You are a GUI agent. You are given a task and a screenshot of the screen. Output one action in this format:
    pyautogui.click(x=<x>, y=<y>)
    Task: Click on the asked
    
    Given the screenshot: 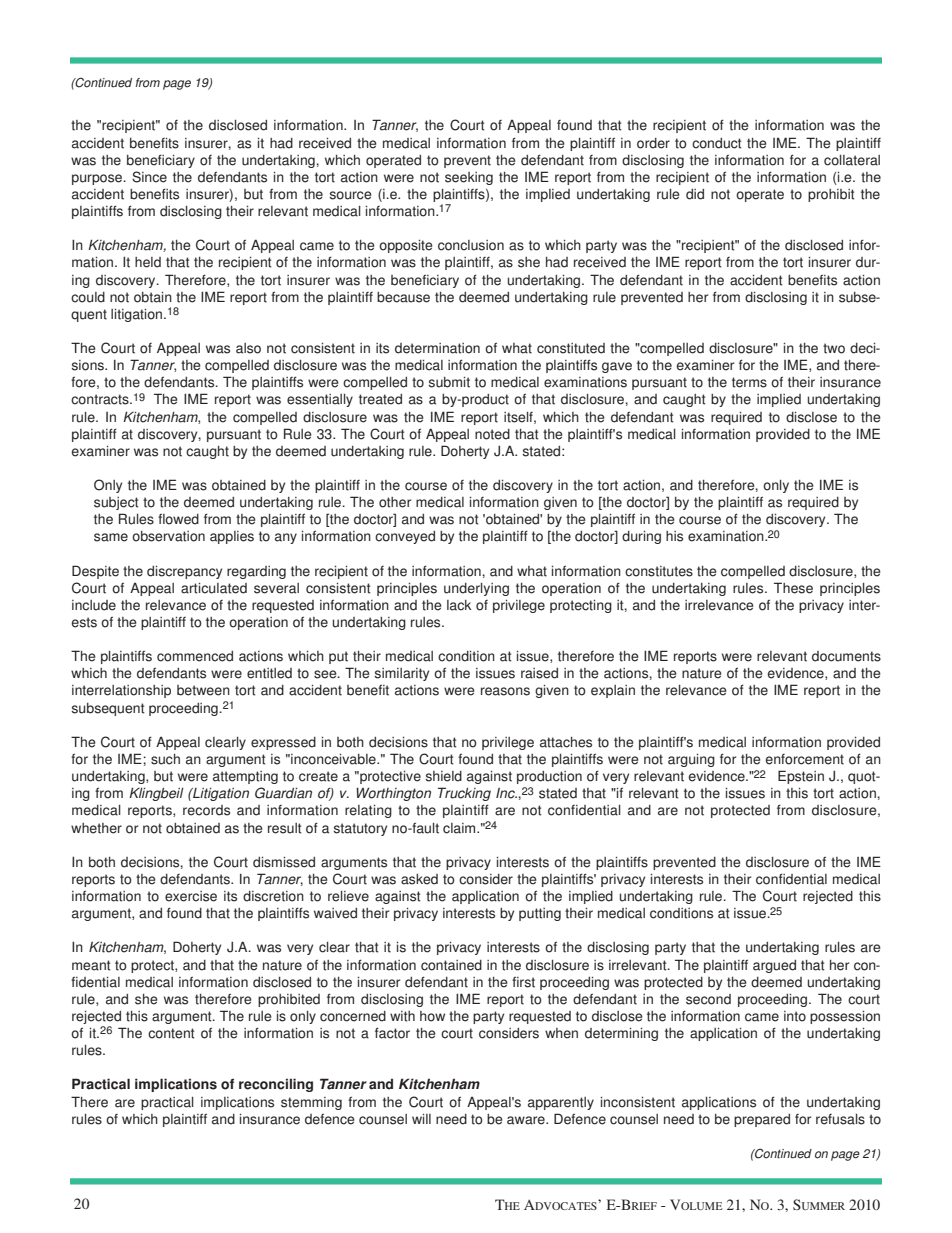 What is the action you would take?
    pyautogui.click(x=419, y=879)
